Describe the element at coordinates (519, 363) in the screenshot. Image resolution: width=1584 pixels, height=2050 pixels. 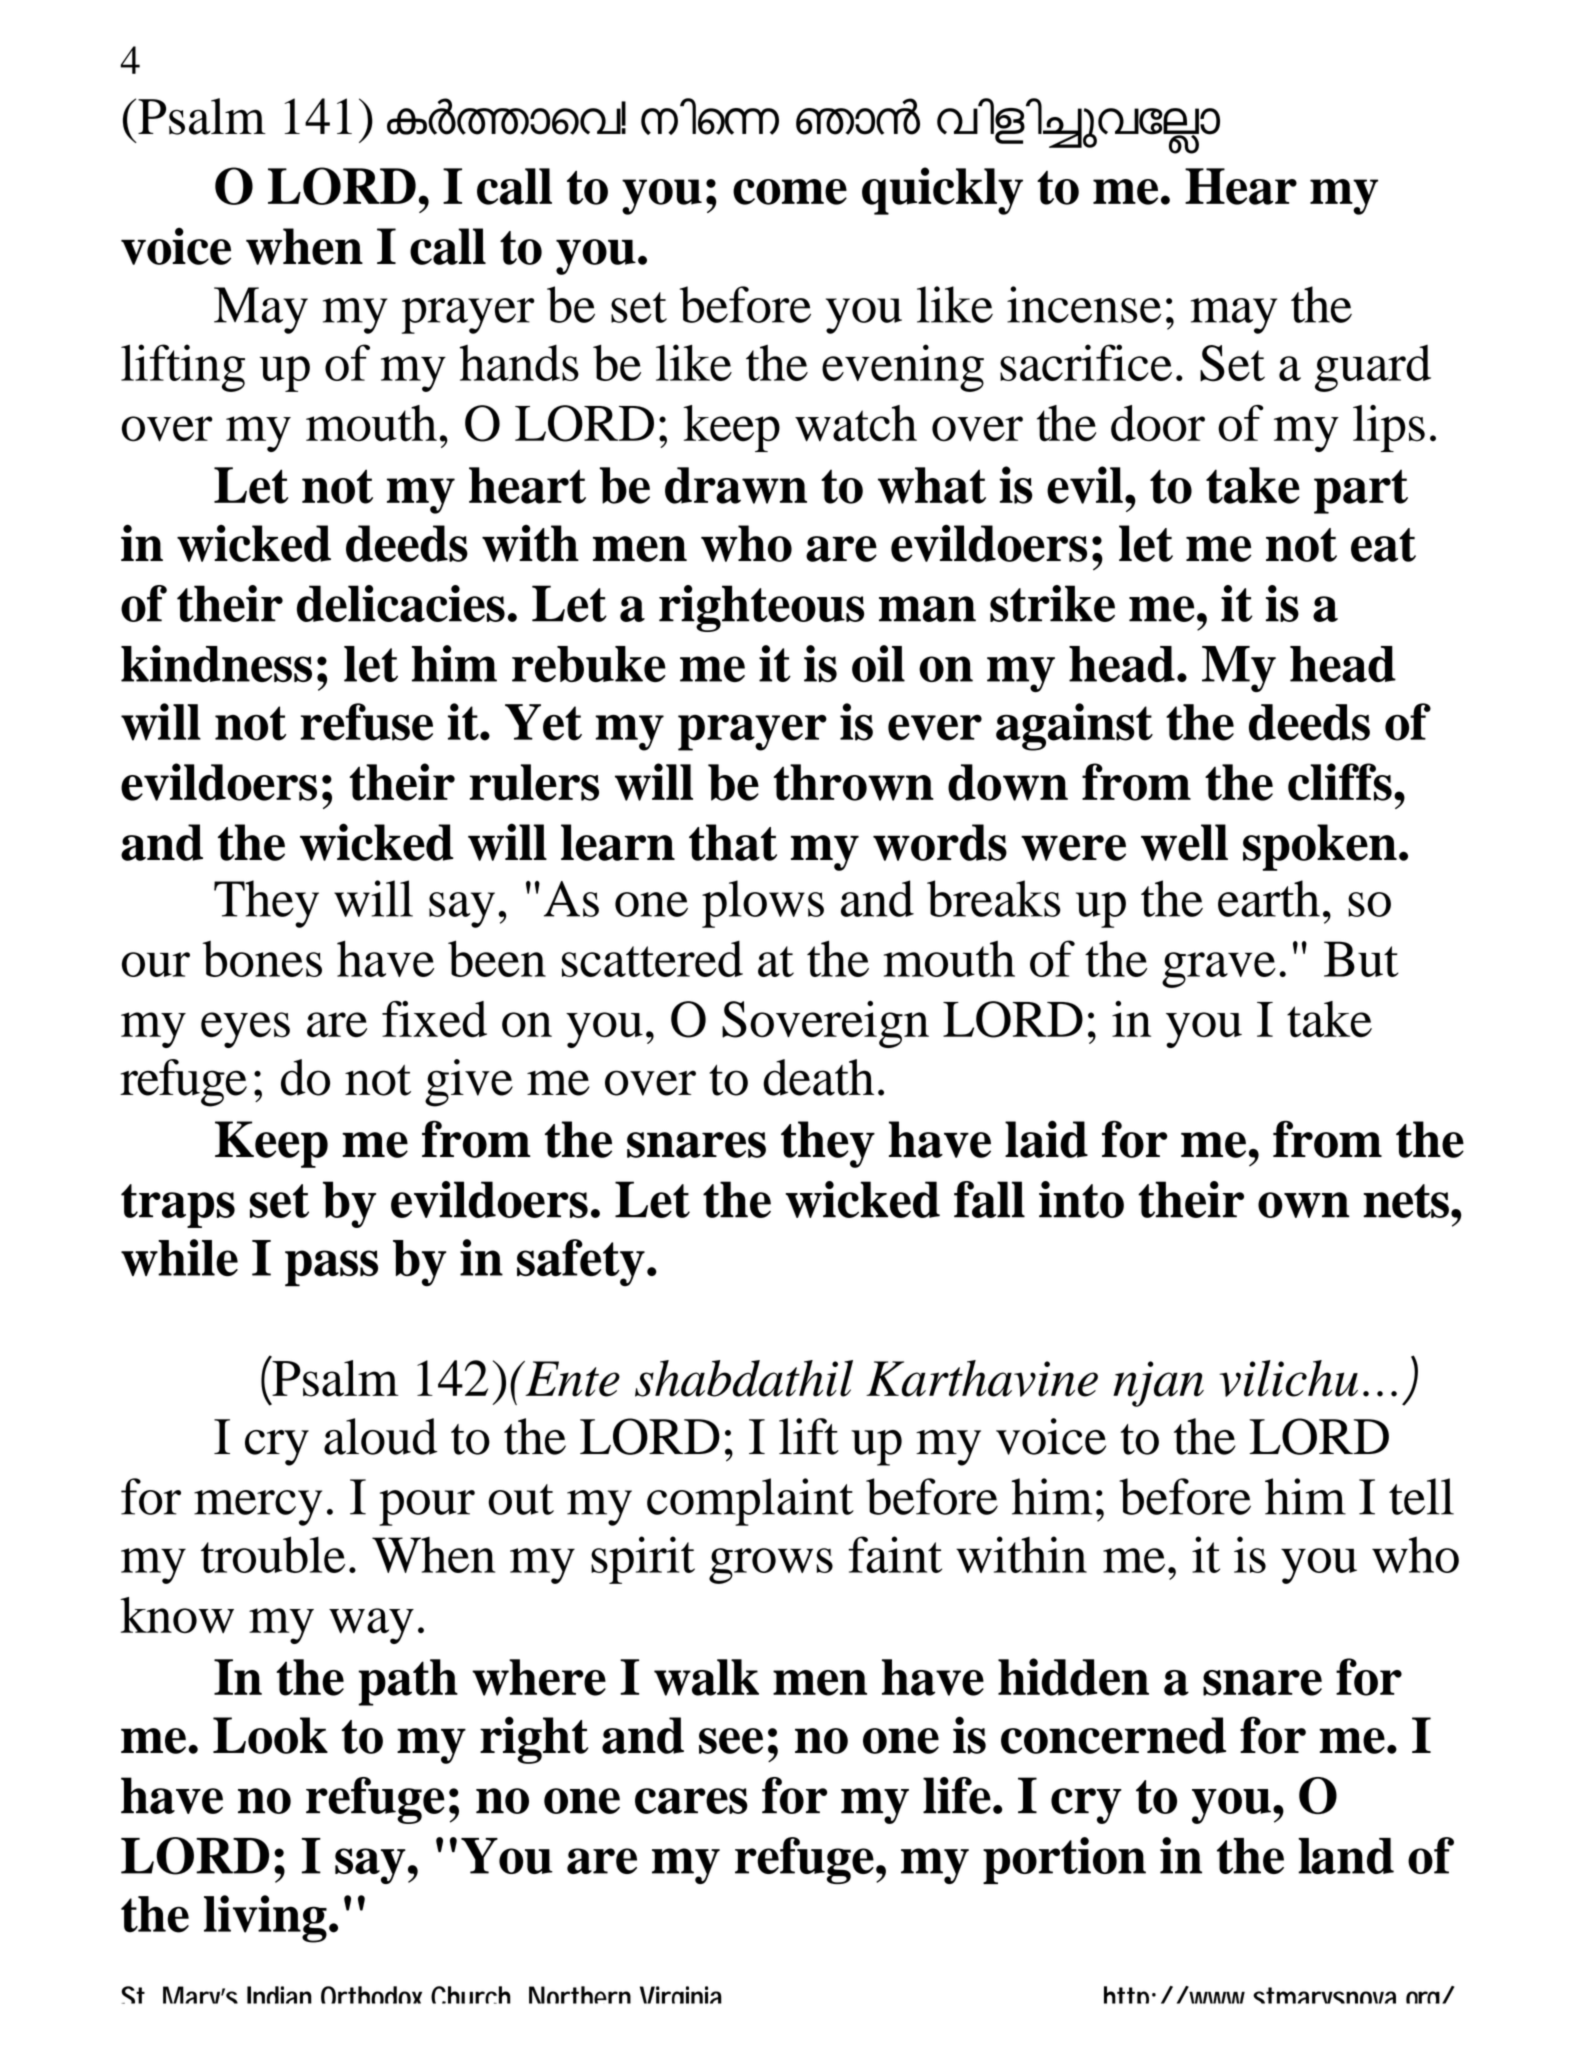
I see `hands` at that location.
